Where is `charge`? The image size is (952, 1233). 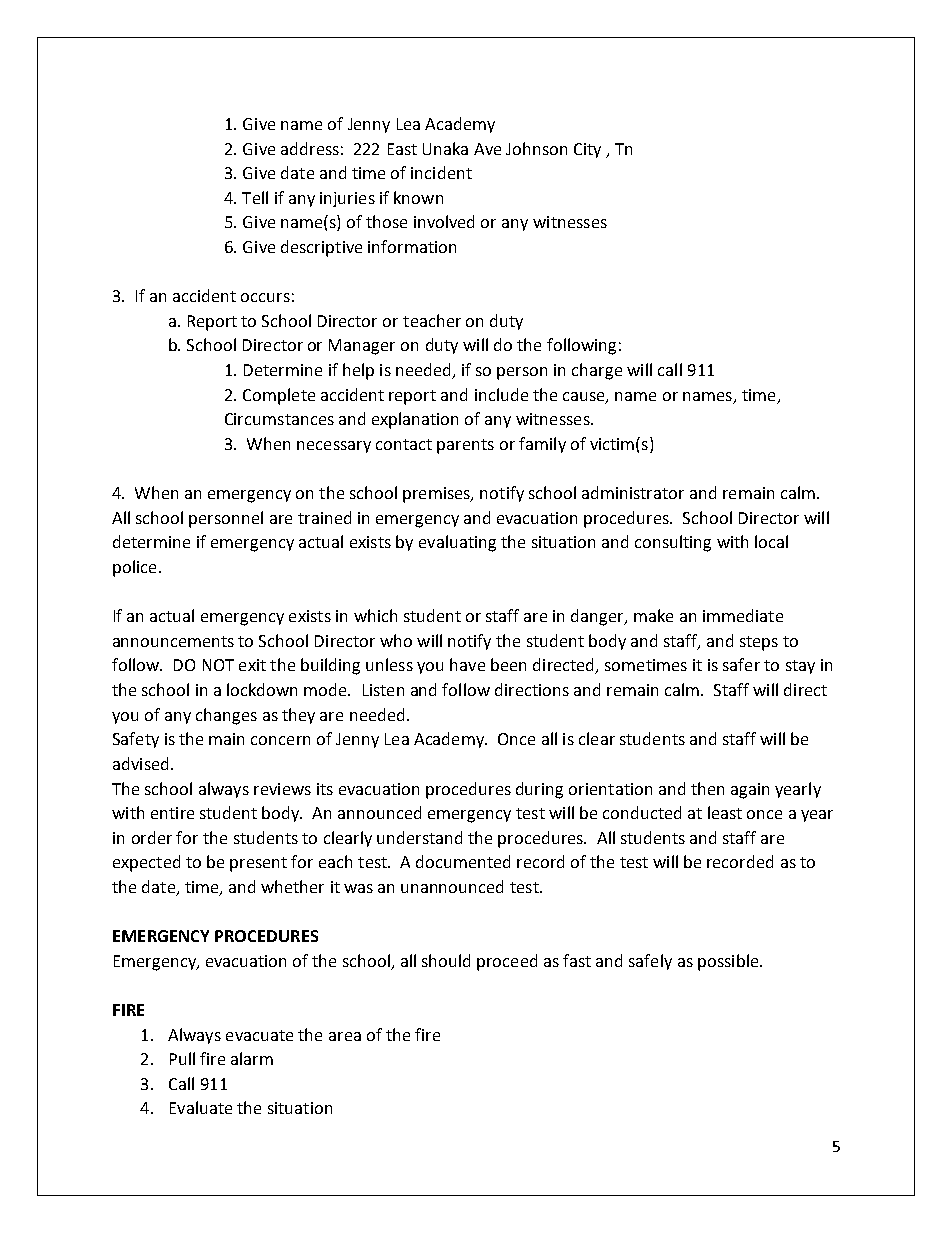 charge is located at coordinates (597, 371).
